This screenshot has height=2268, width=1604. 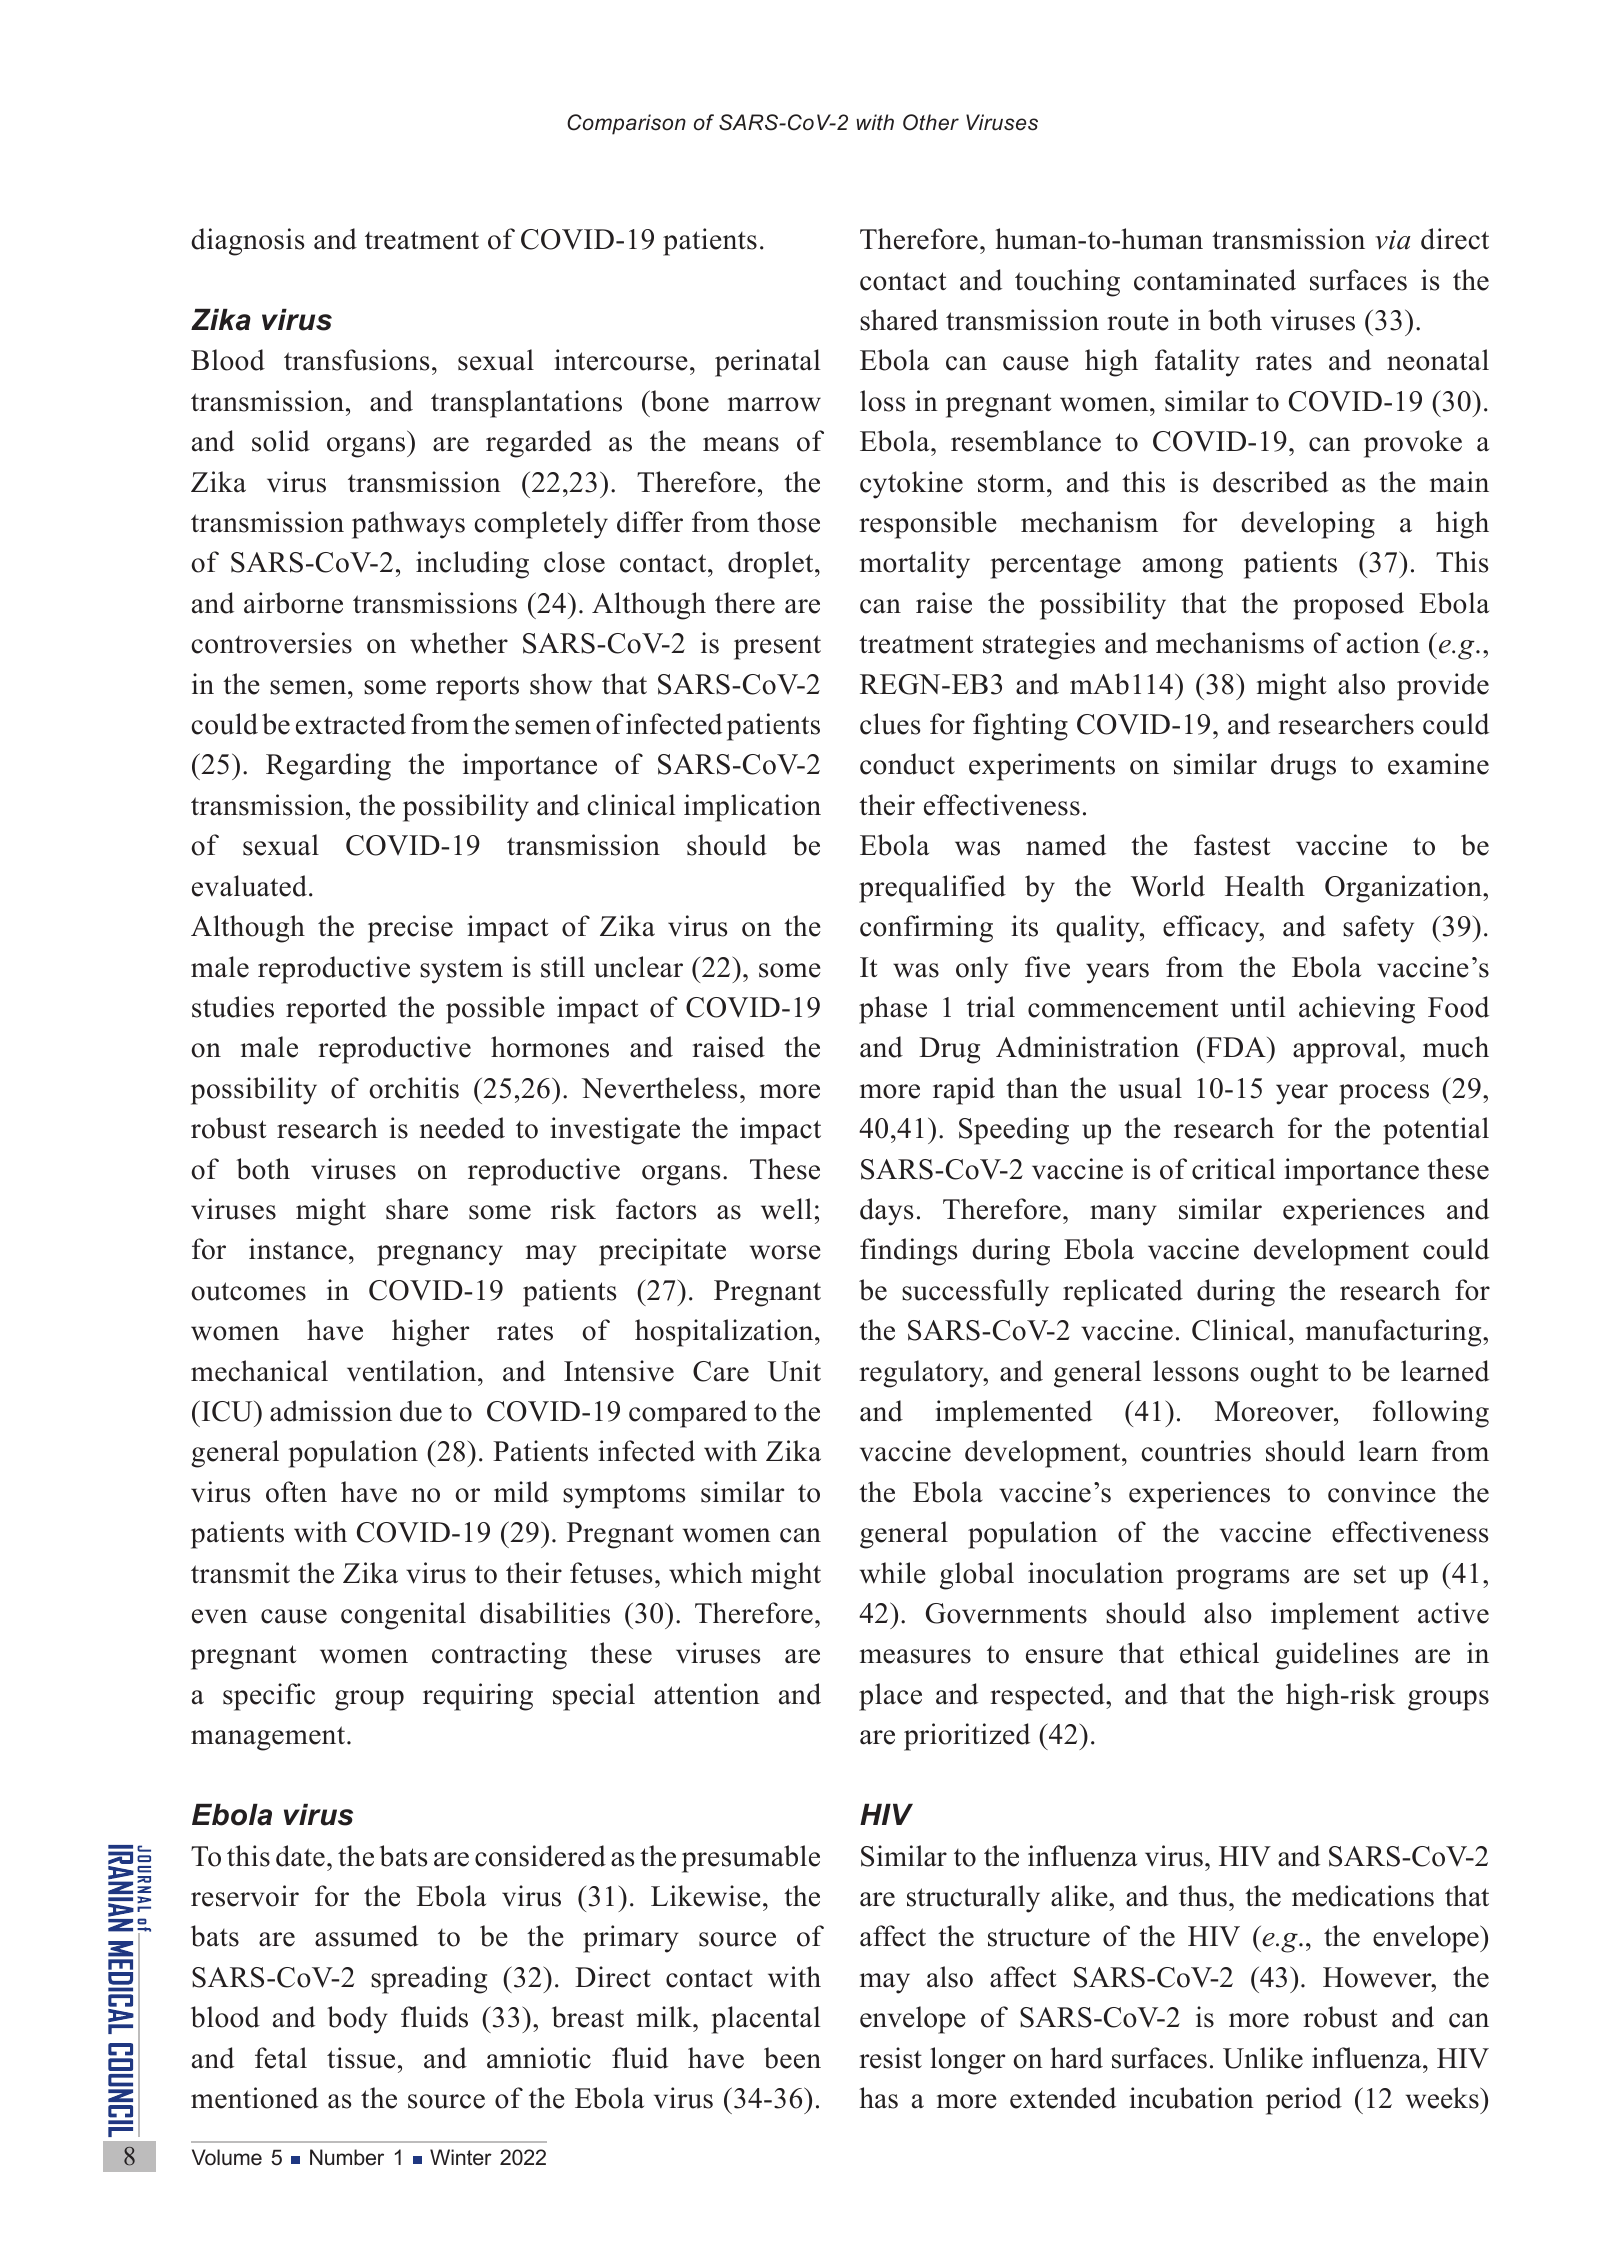 What do you see at coordinates (1232, 845) in the screenshot?
I see `fastest` at bounding box center [1232, 845].
